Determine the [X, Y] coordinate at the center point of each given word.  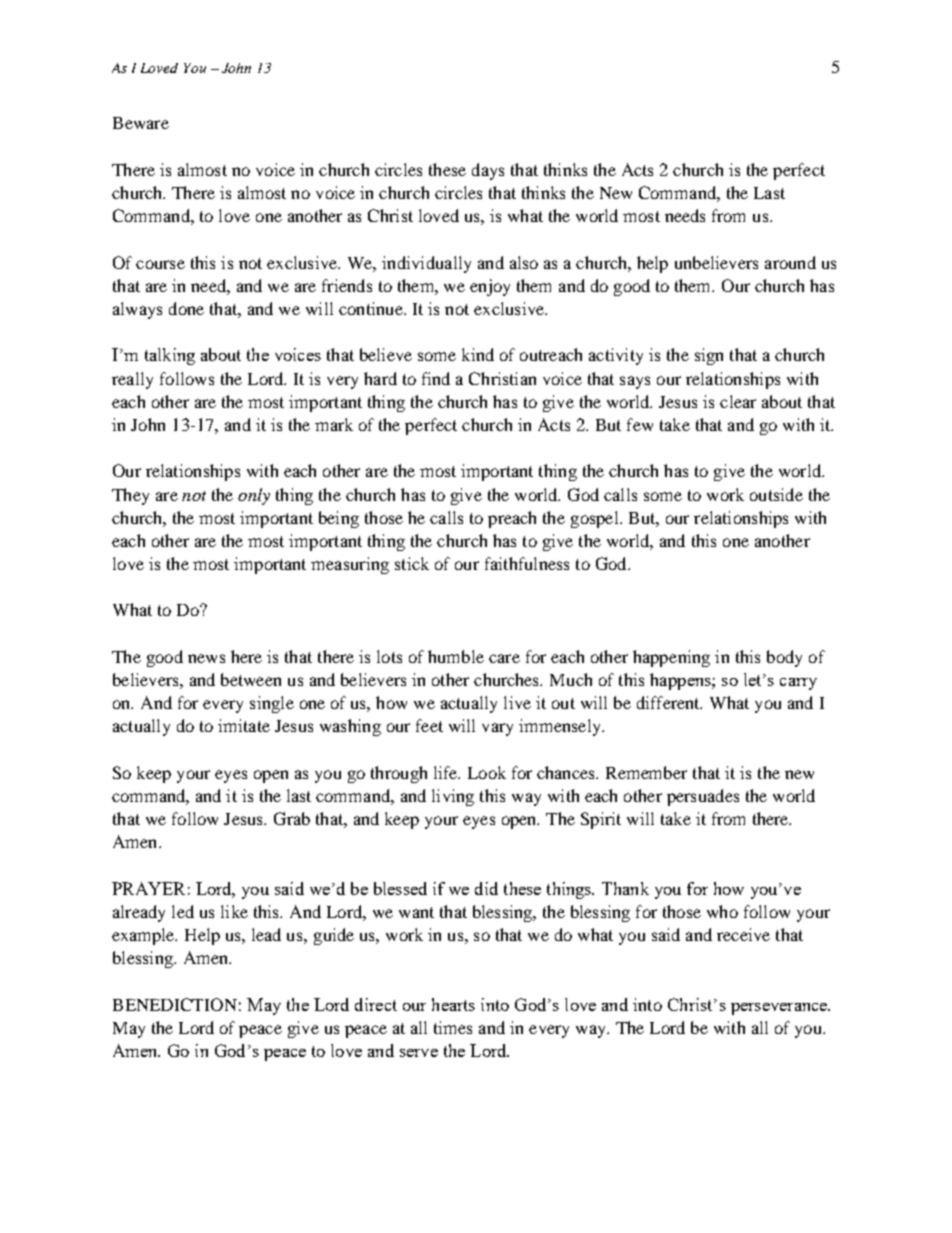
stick [412, 563]
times [453, 1027]
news [206, 658]
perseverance [780, 1009]
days [488, 171]
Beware [141, 123]
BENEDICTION [175, 1004]
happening [671, 658]
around [790, 262]
